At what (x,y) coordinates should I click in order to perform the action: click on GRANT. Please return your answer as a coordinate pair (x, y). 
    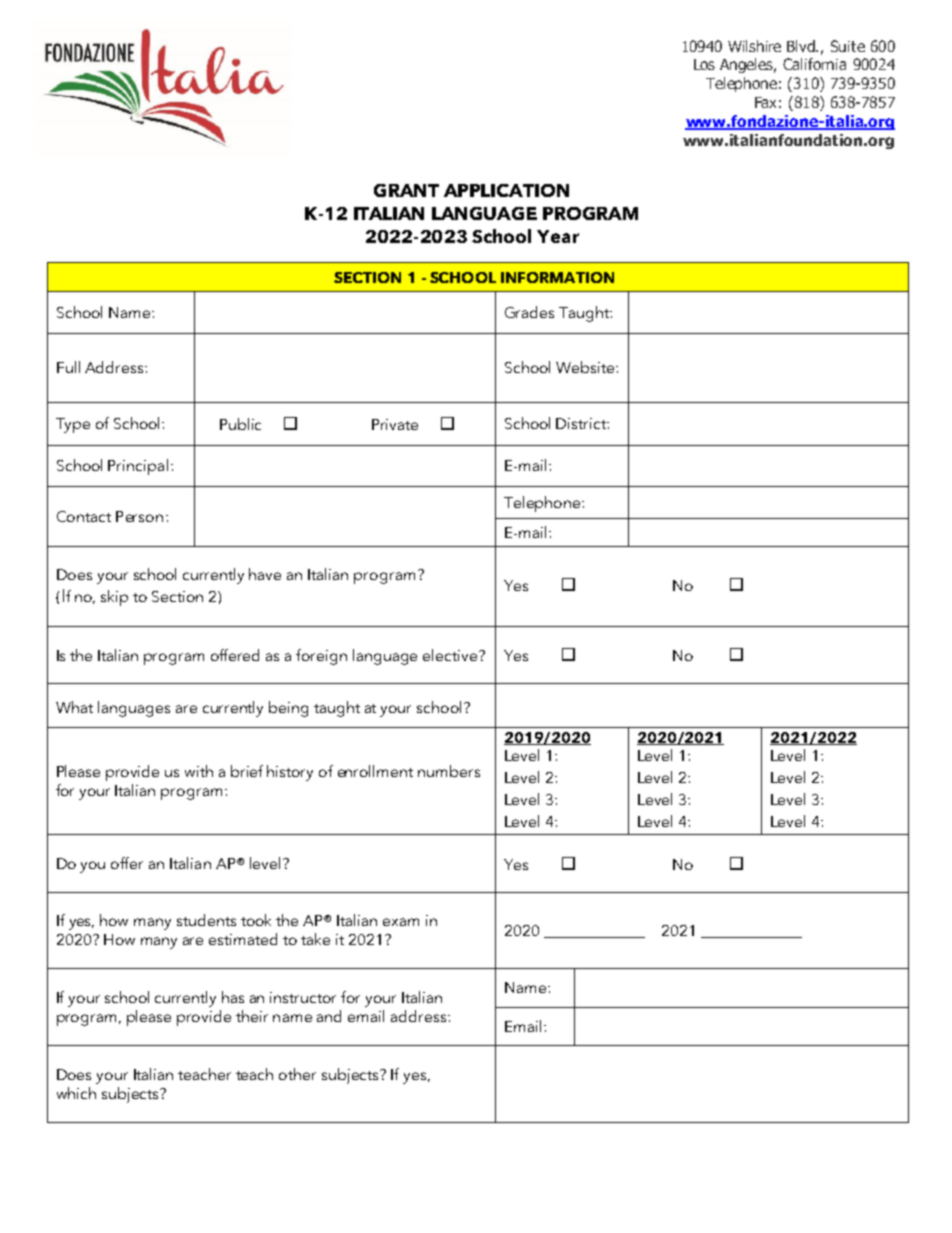
    Looking at the image, I should click on (406, 190).
